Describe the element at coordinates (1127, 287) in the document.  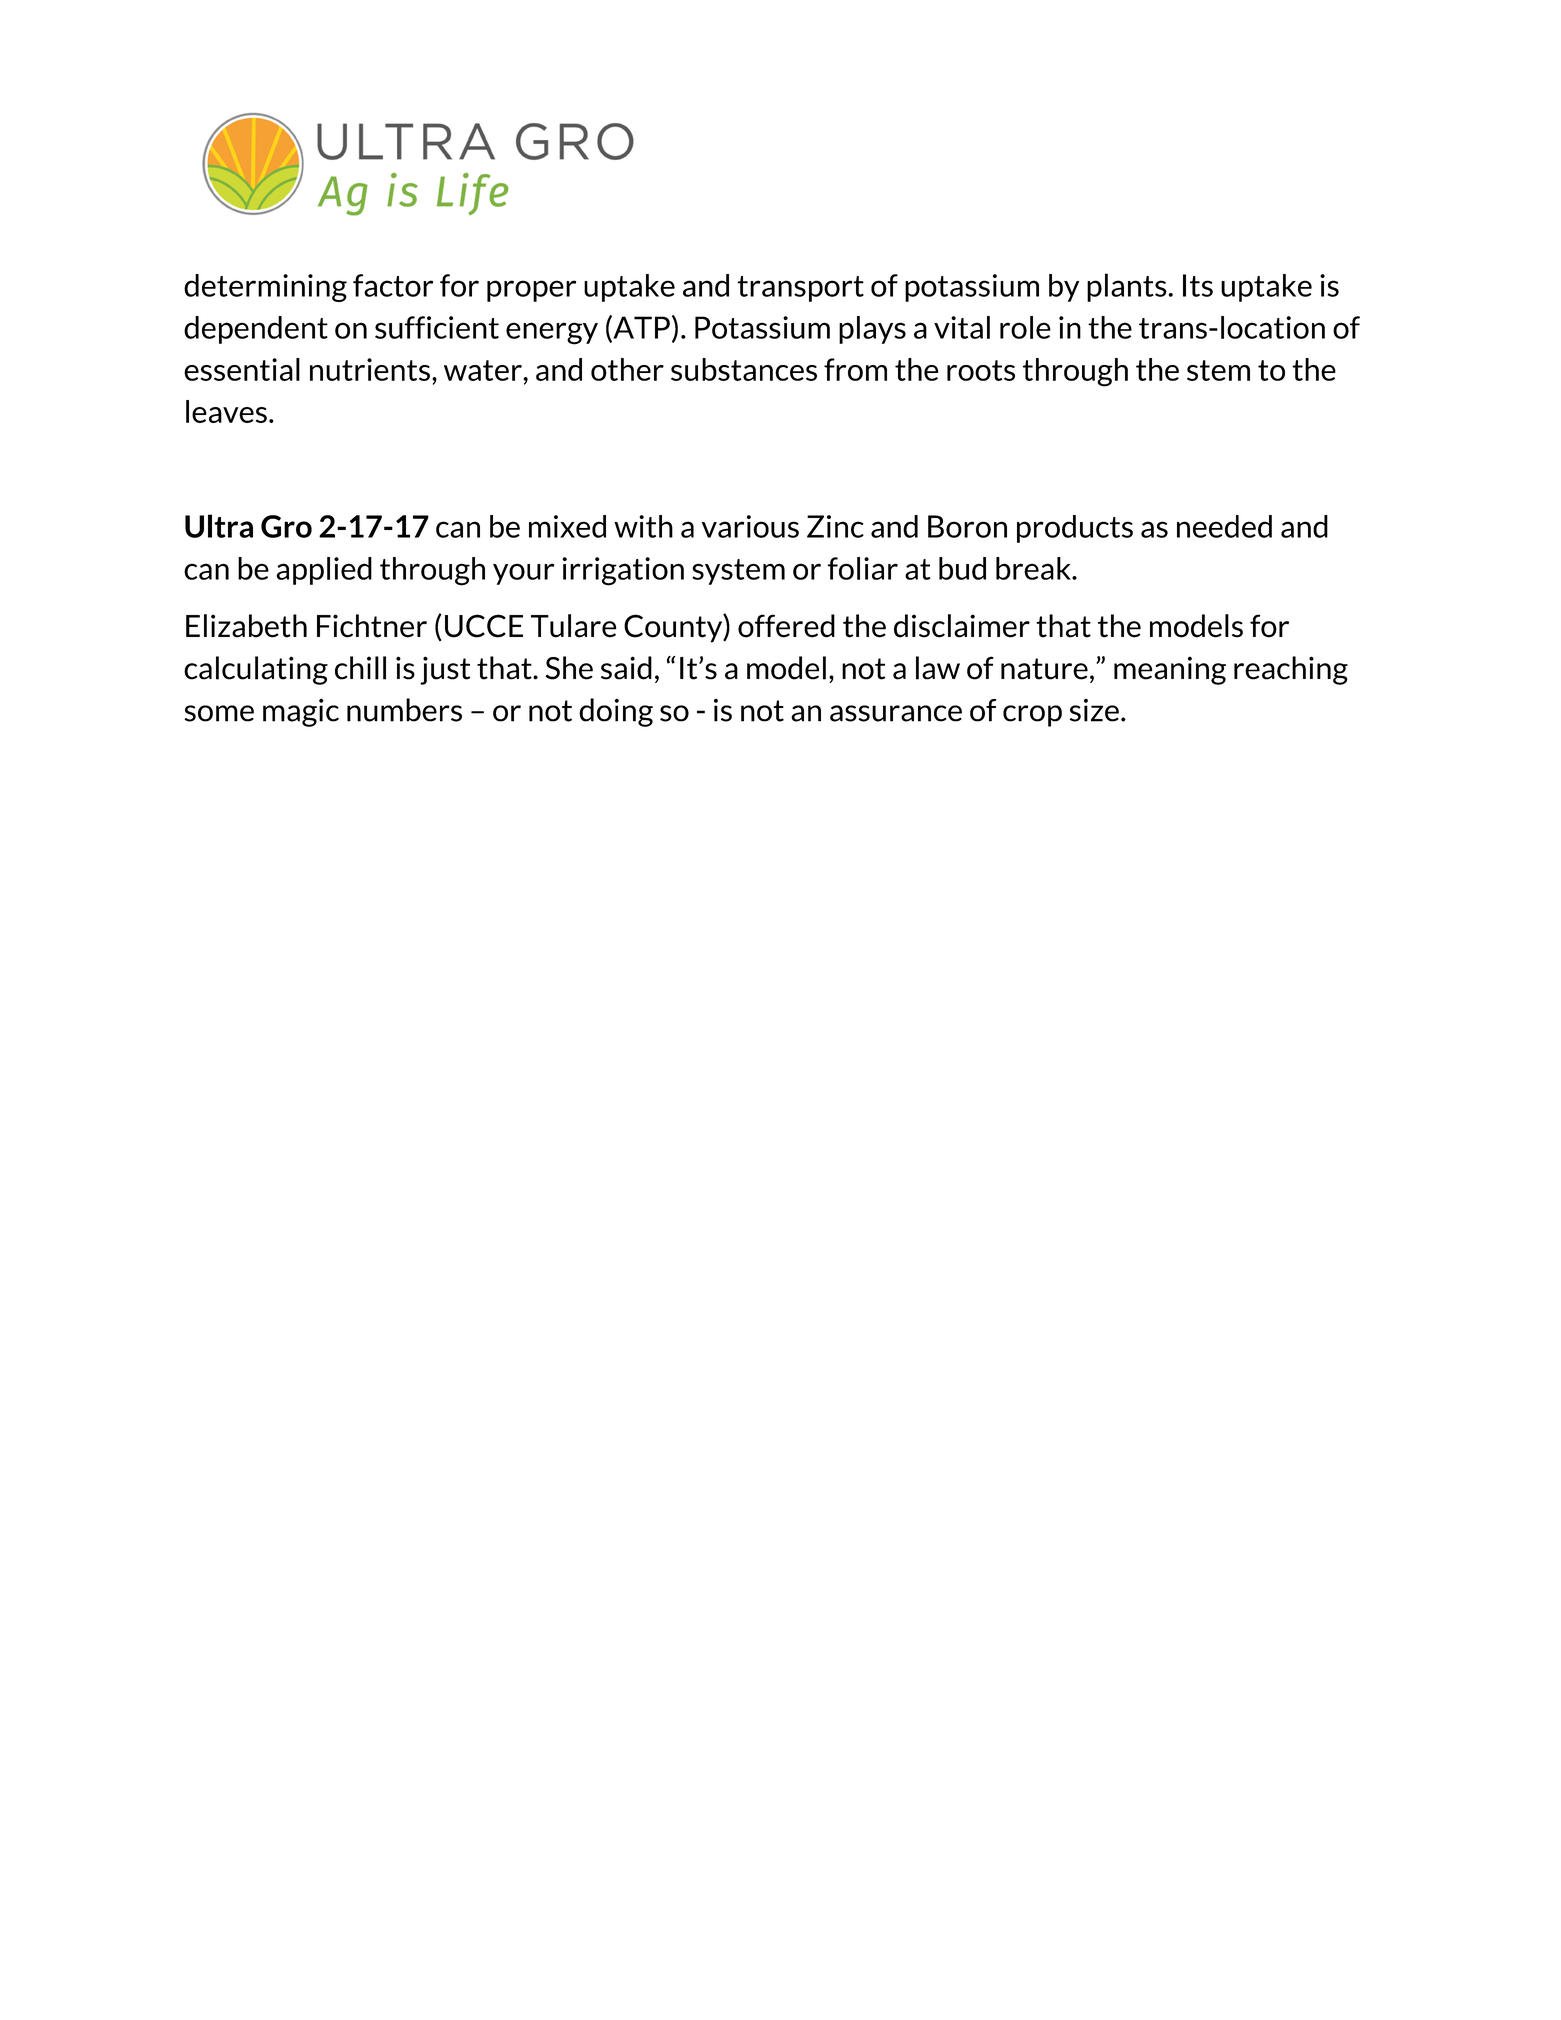
I see `plants` at that location.
